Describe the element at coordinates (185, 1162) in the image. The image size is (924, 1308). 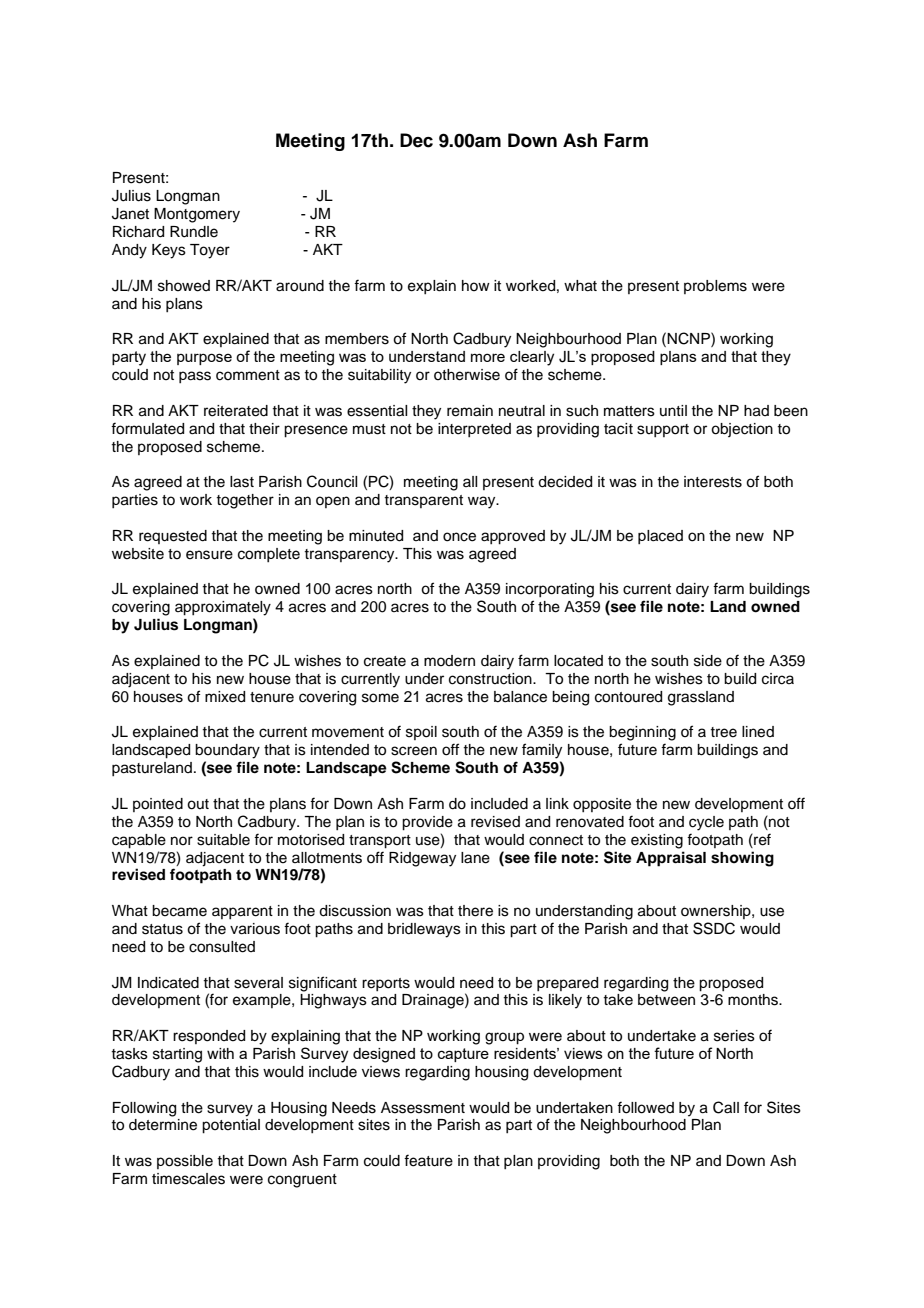
I see `possible` at that location.
